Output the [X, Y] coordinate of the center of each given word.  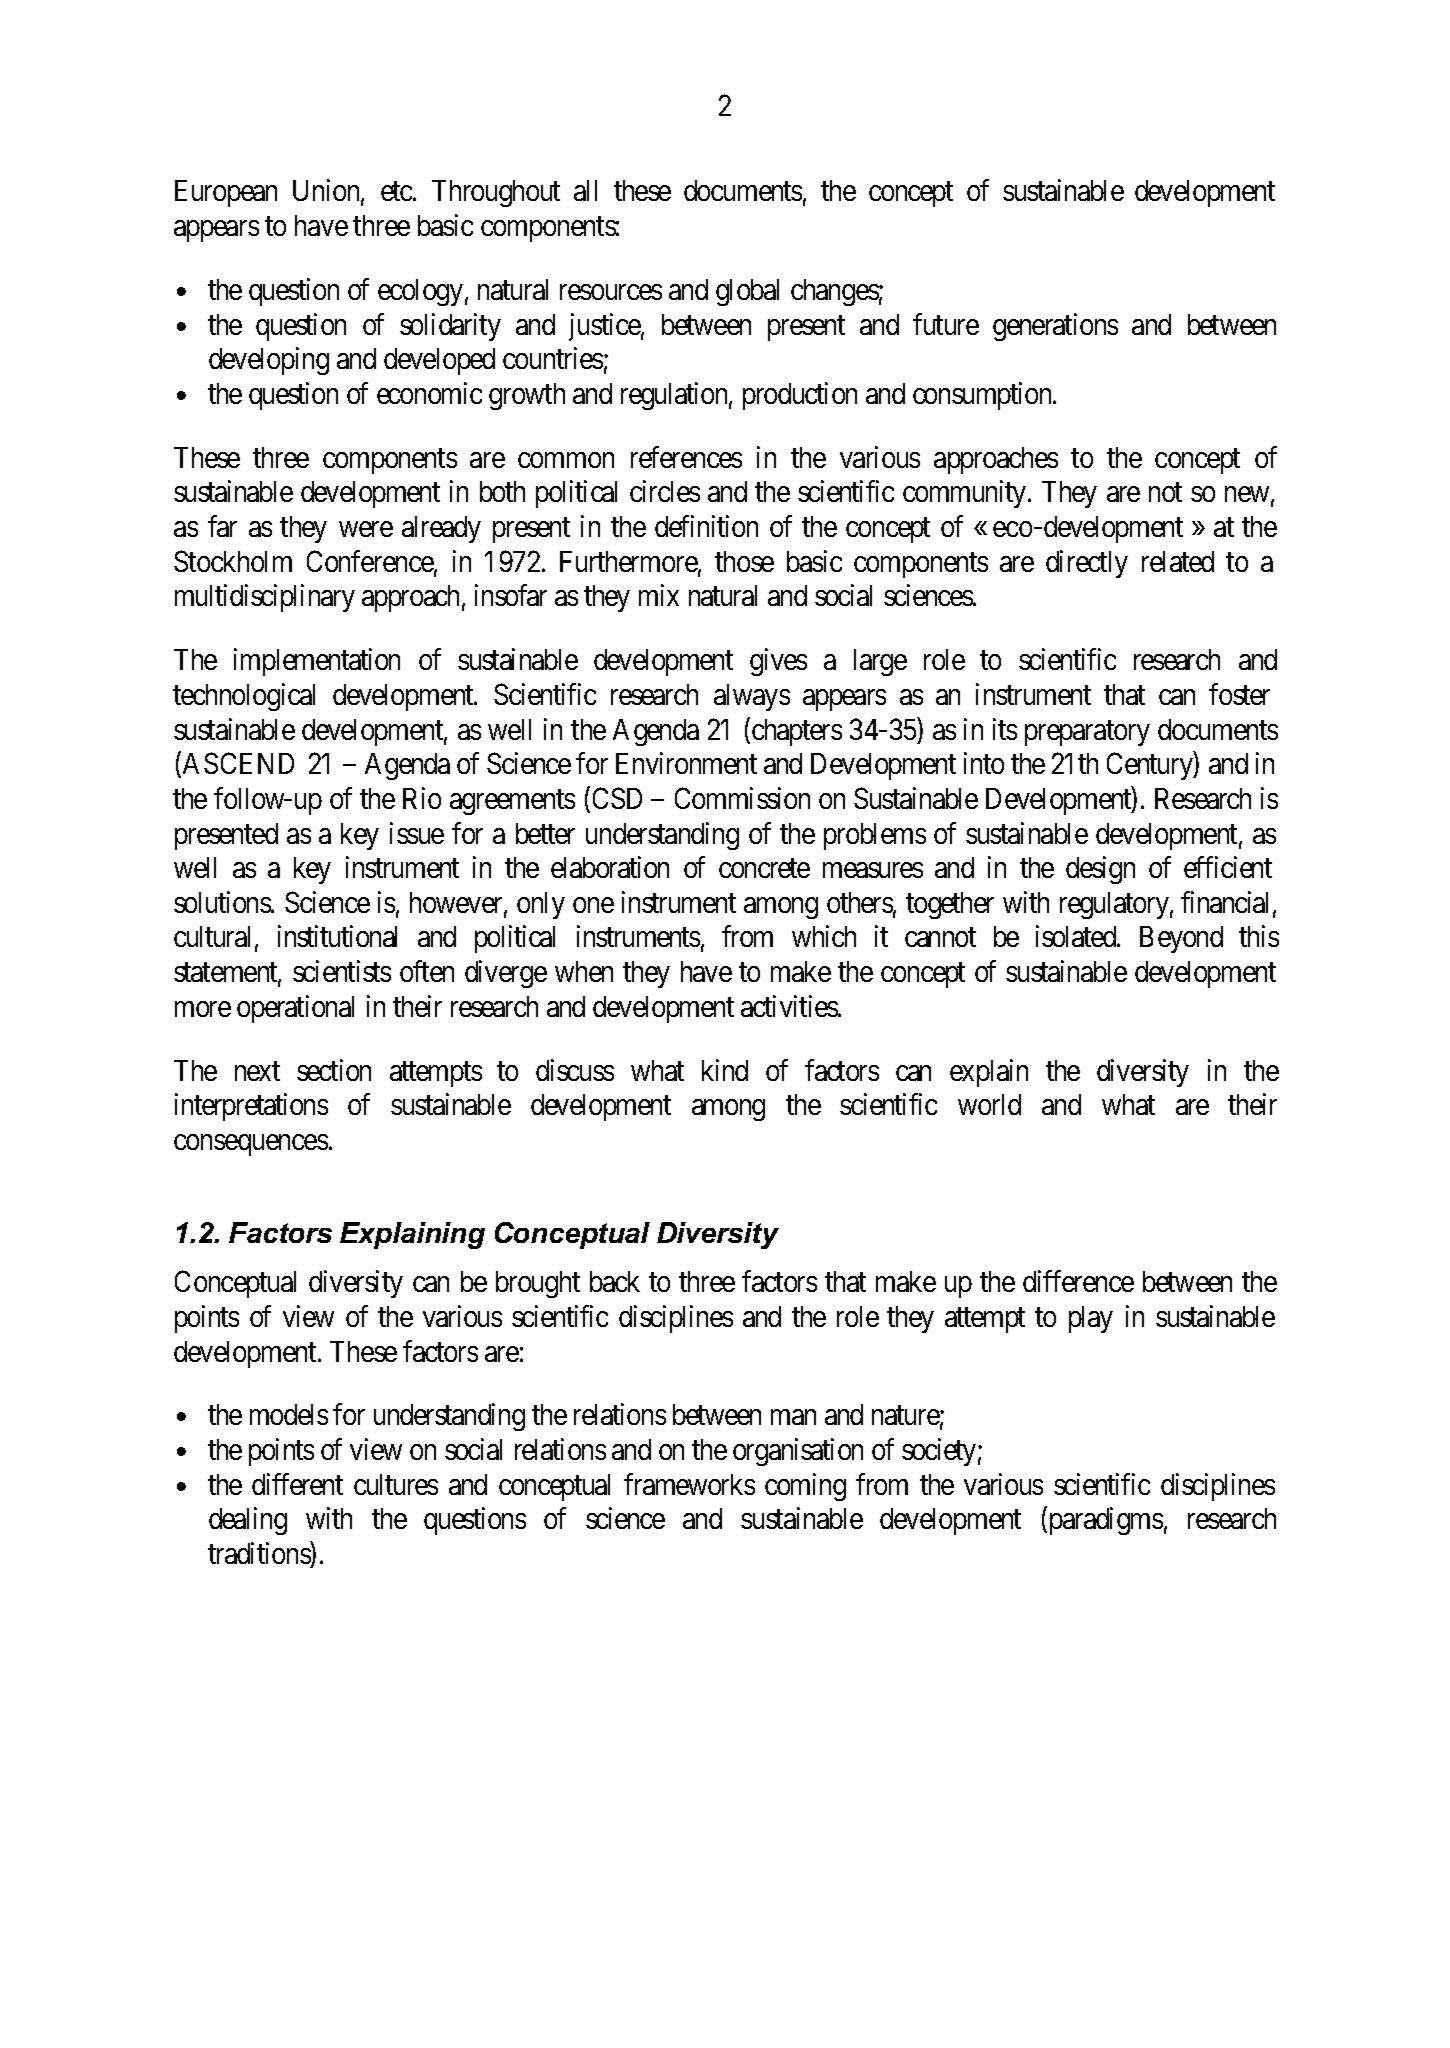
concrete [764, 868]
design [1100, 870]
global [747, 292]
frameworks [689, 1484]
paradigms [1104, 1521]
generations [1055, 327]
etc [397, 192]
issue [417, 833]
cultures [396, 1484]
